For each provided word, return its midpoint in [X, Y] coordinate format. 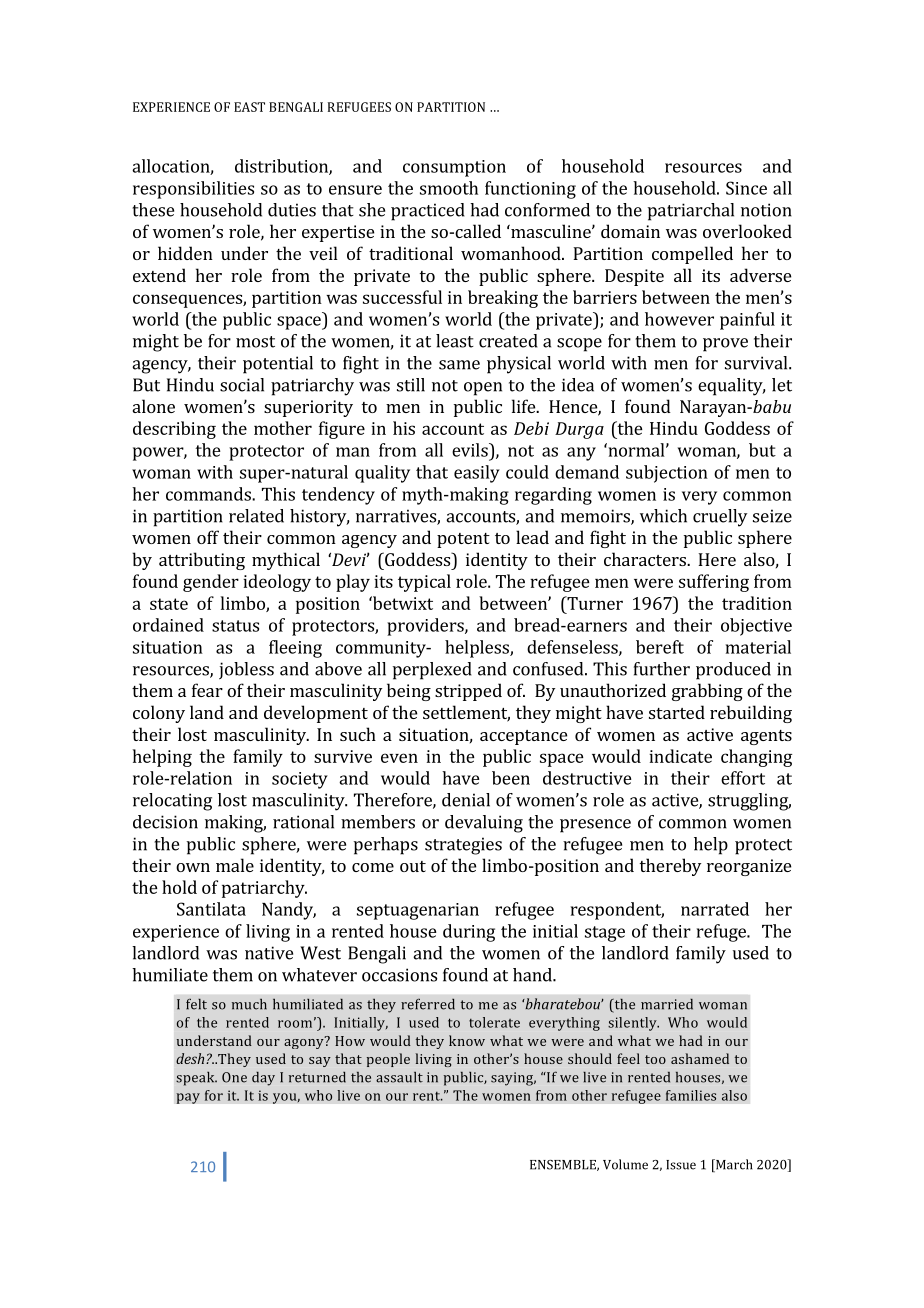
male [235, 865]
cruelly [720, 518]
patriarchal [691, 212]
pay [188, 1098]
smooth [449, 188]
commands [209, 494]
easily [477, 474]
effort [743, 778]
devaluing [484, 824]
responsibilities [193, 190]
